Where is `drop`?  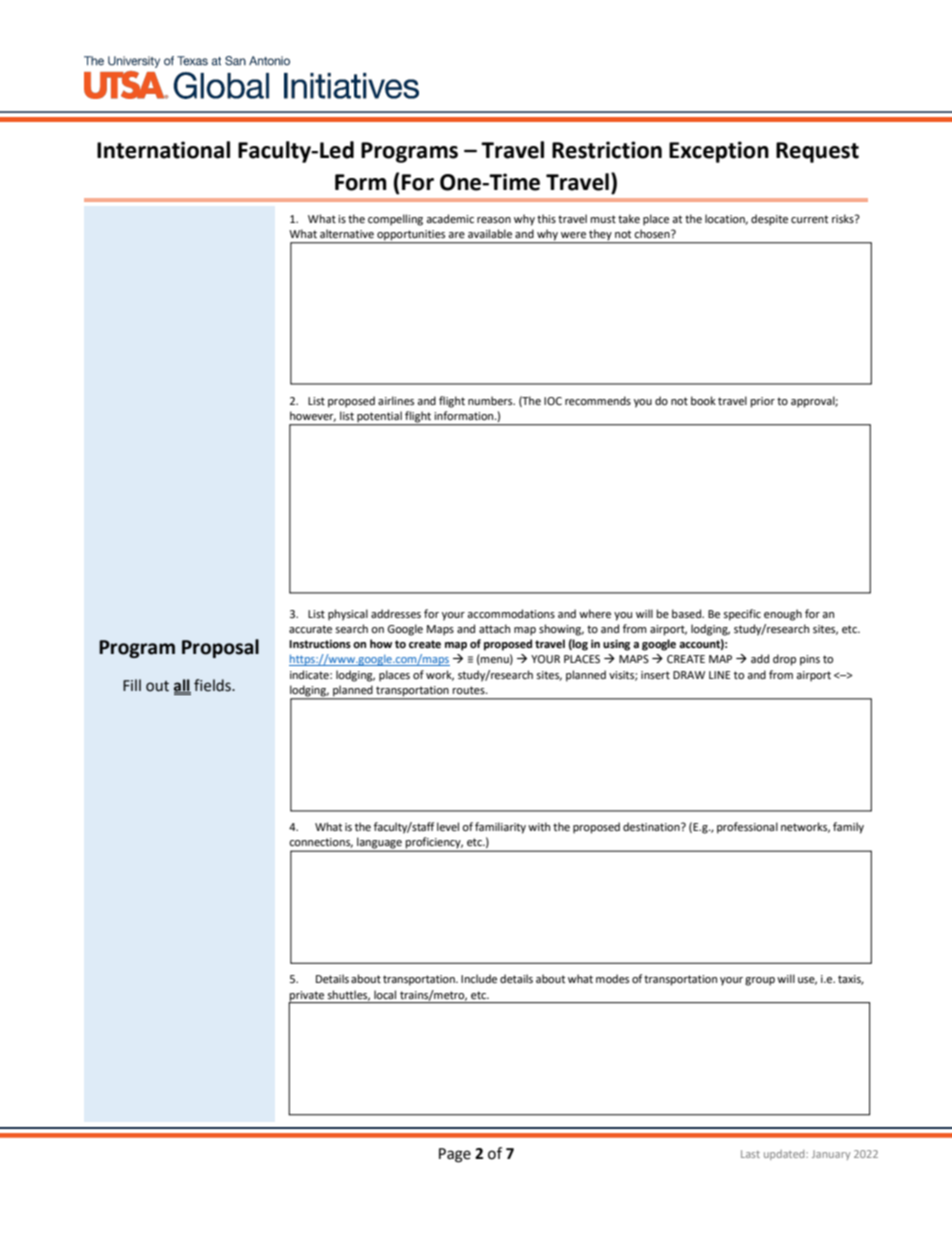 drop is located at coordinates (784, 660).
